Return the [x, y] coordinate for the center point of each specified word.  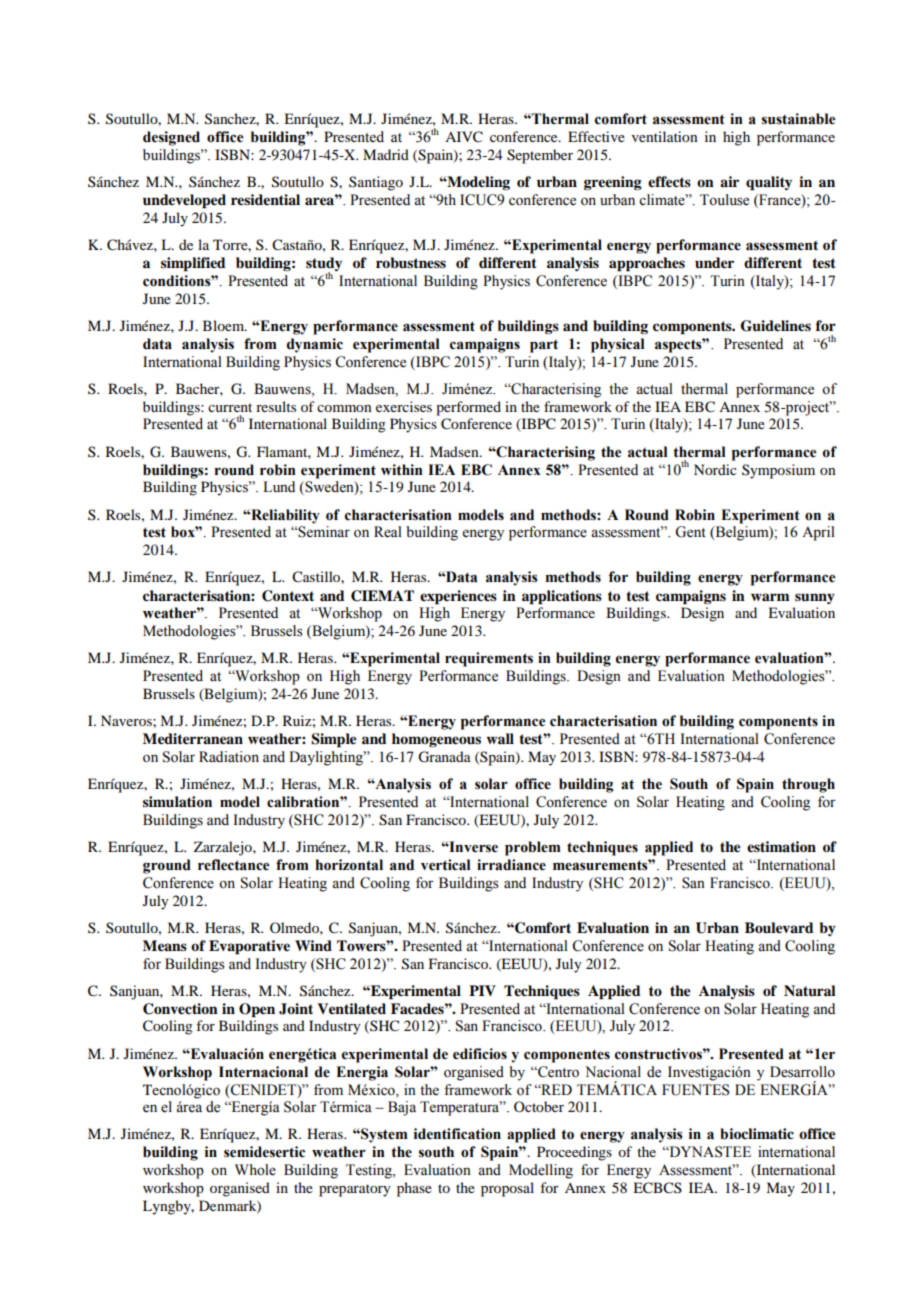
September [540, 156]
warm [770, 597]
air [729, 181]
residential [265, 199]
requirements [489, 659]
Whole [255, 1170]
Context [288, 596]
